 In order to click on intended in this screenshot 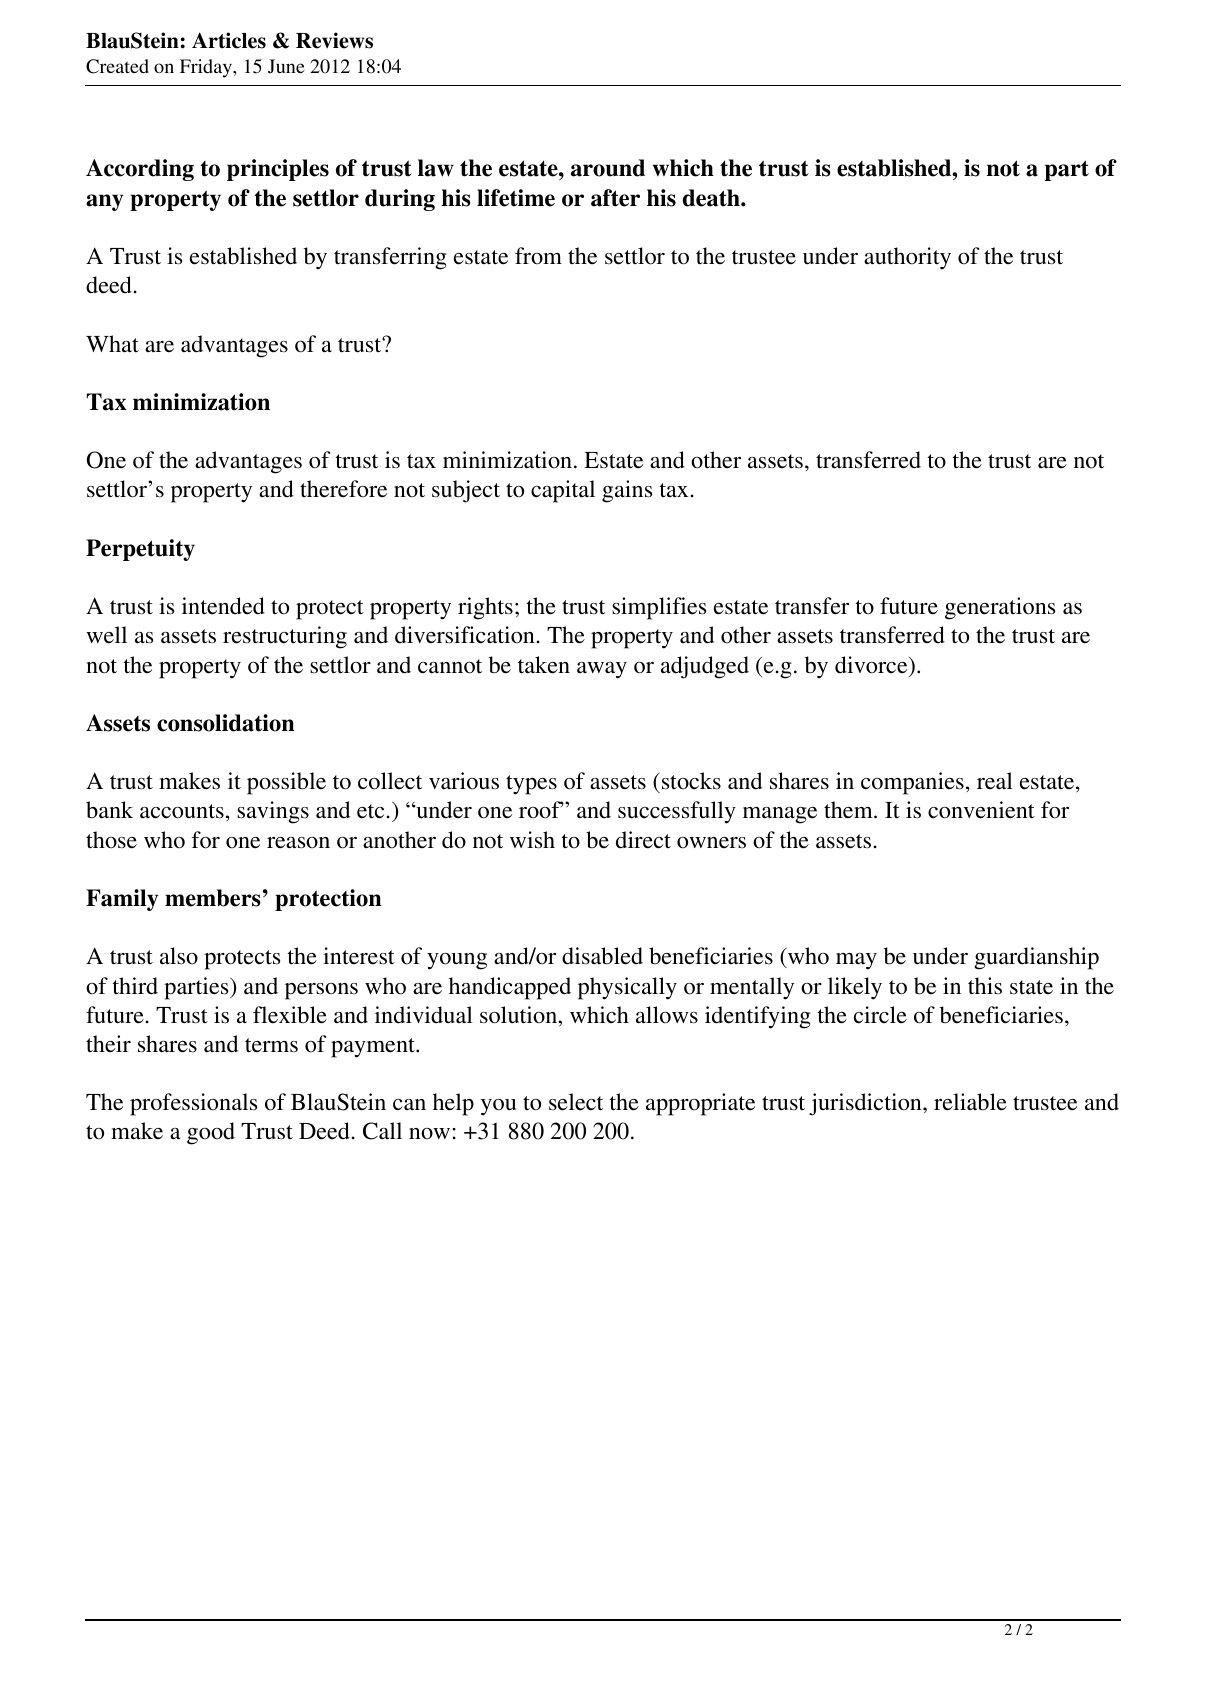, I will do `click(223, 606)`.
